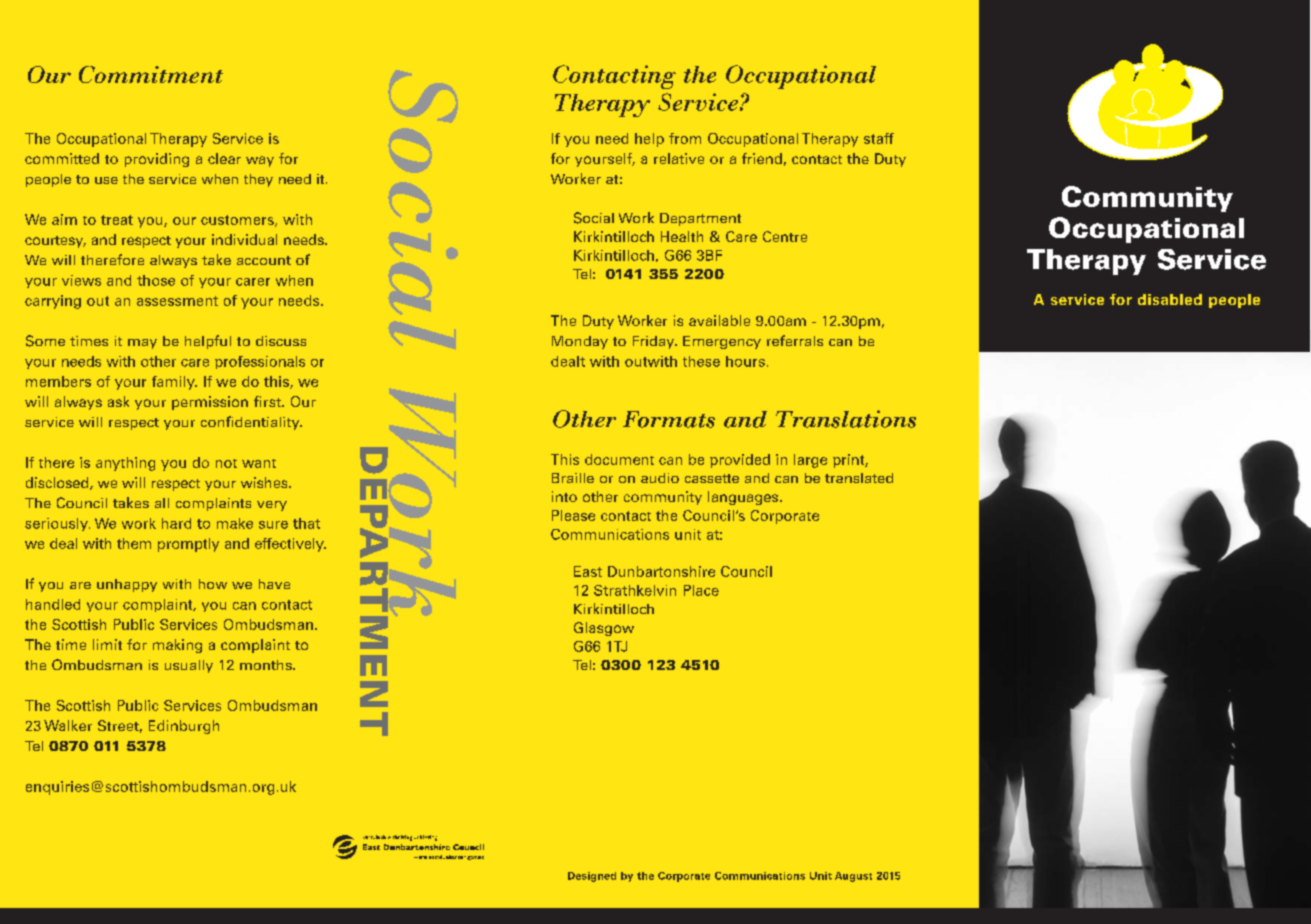 The image size is (1311, 924). I want to click on Commitment, so click(151, 74).
